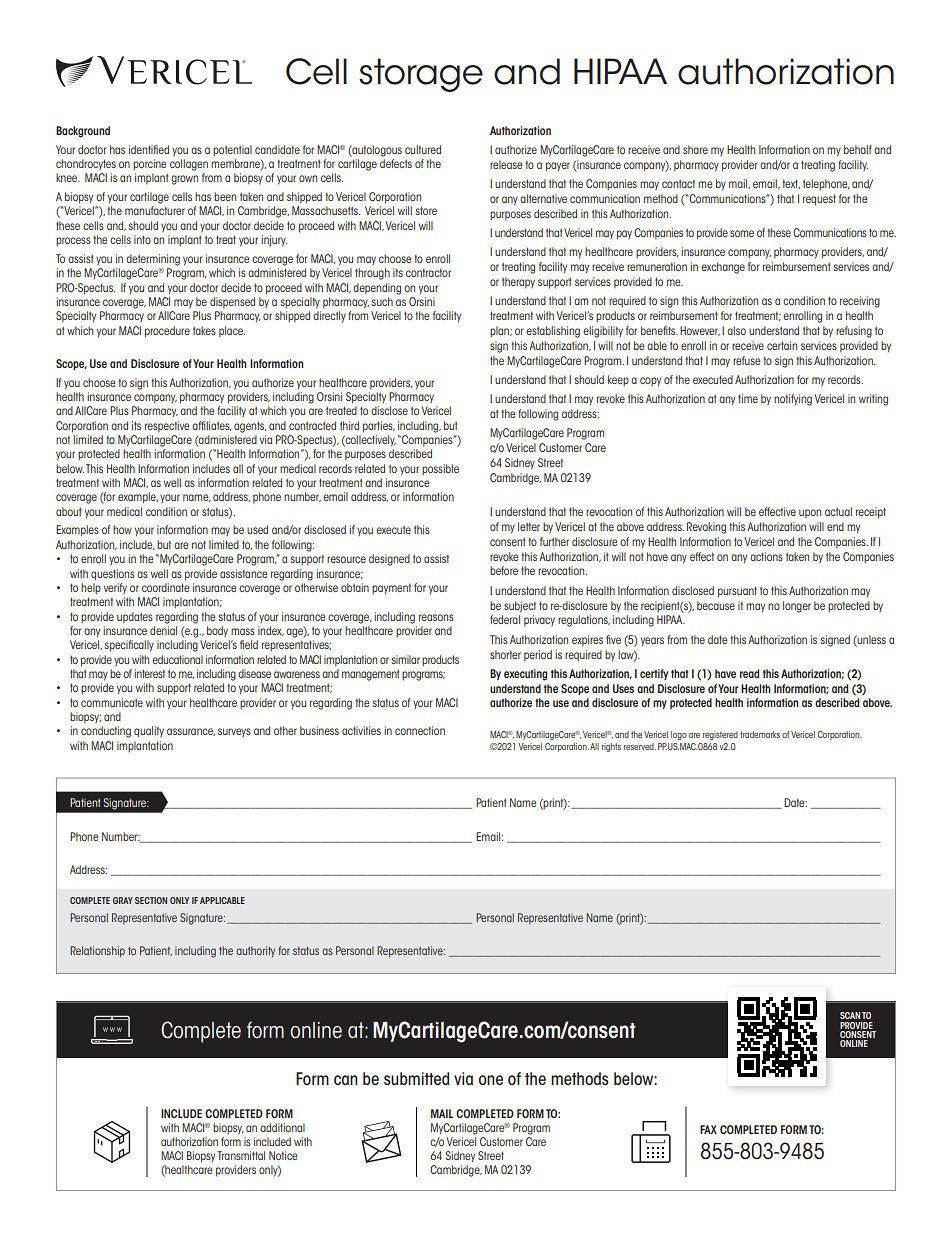  Describe the element at coordinates (440, 469) in the screenshot. I see `possible` at that location.
